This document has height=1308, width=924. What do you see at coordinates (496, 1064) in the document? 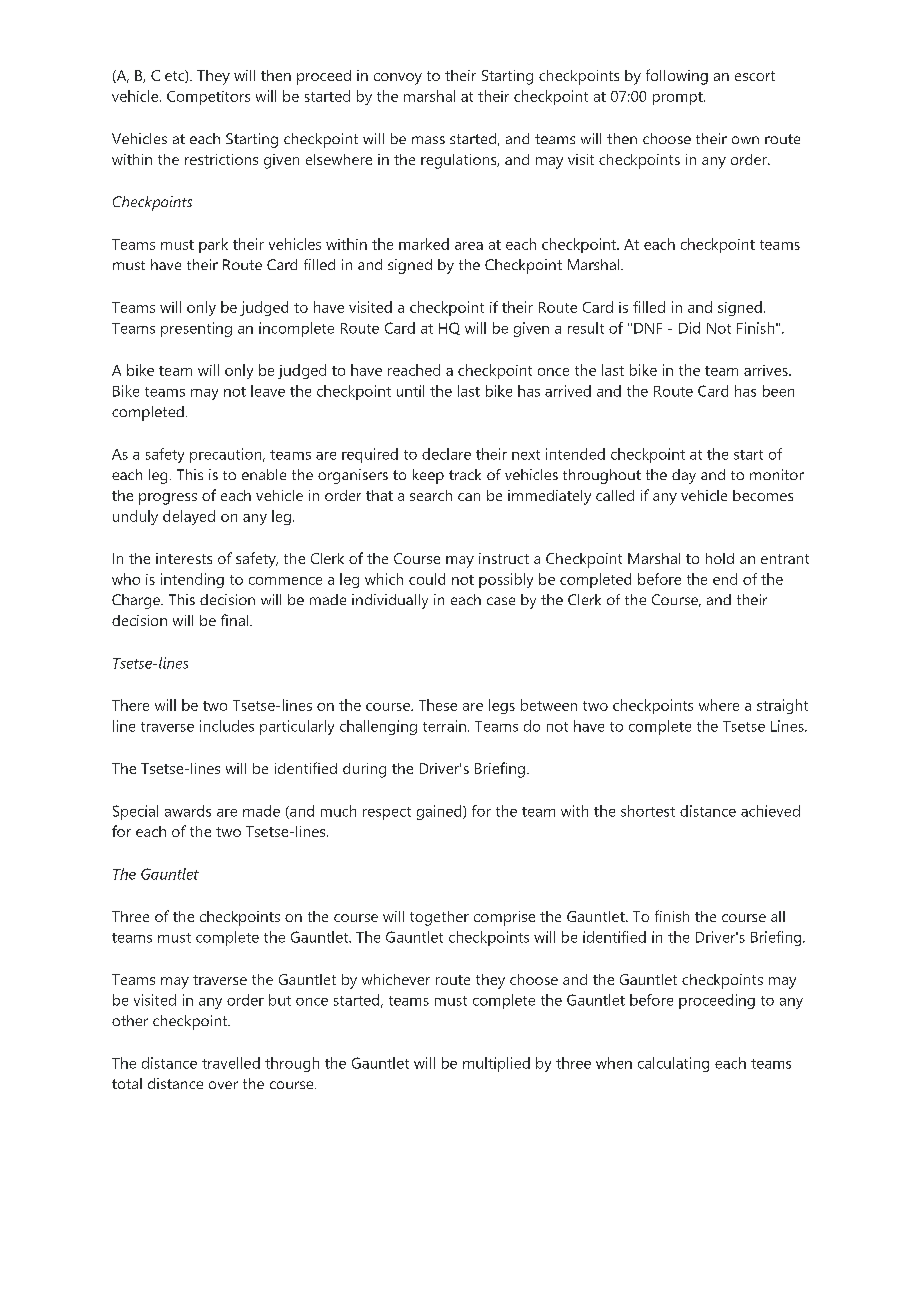
I see `multiplied` at bounding box center [496, 1064].
